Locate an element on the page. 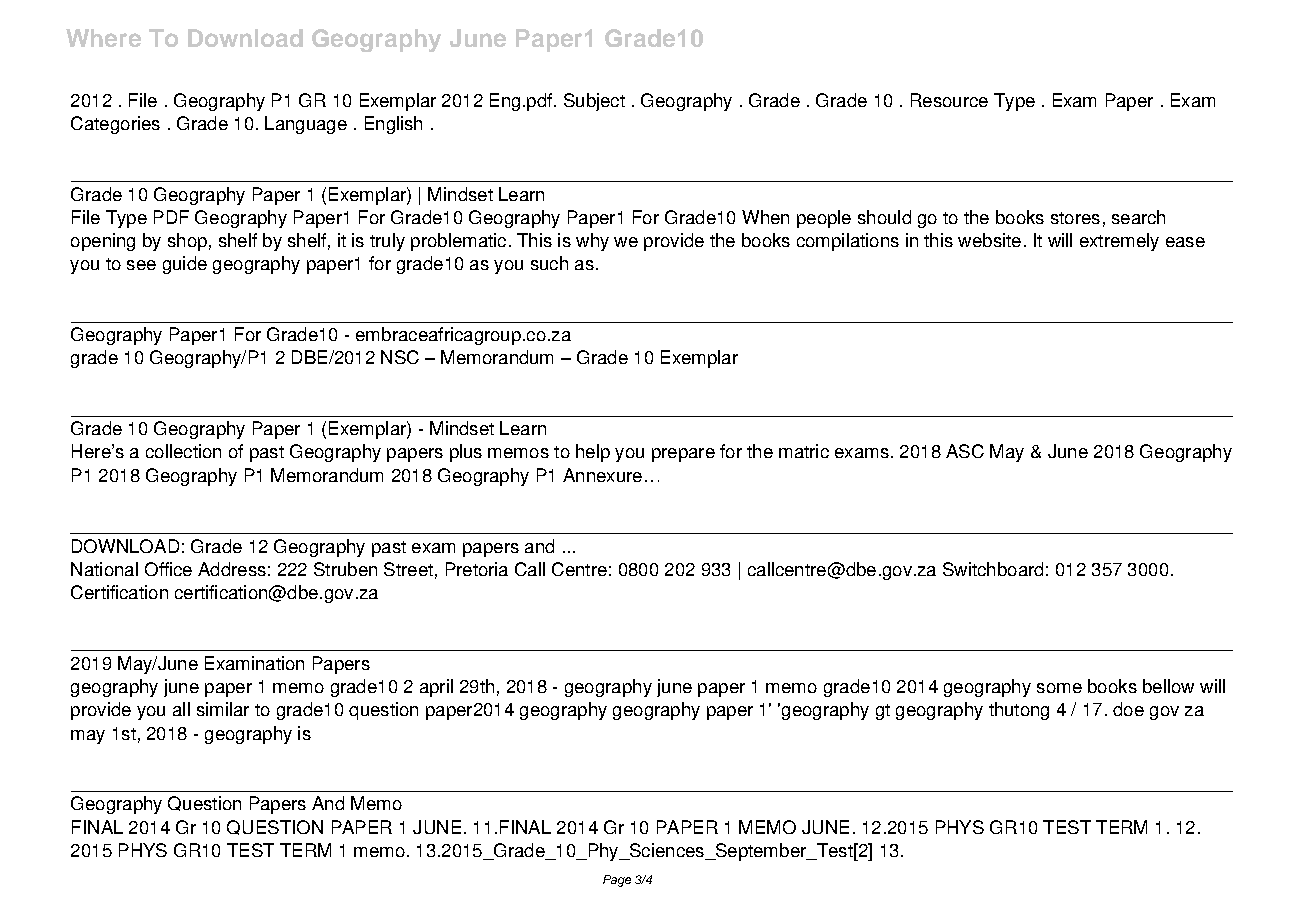  doe is located at coordinates (1128, 709).
